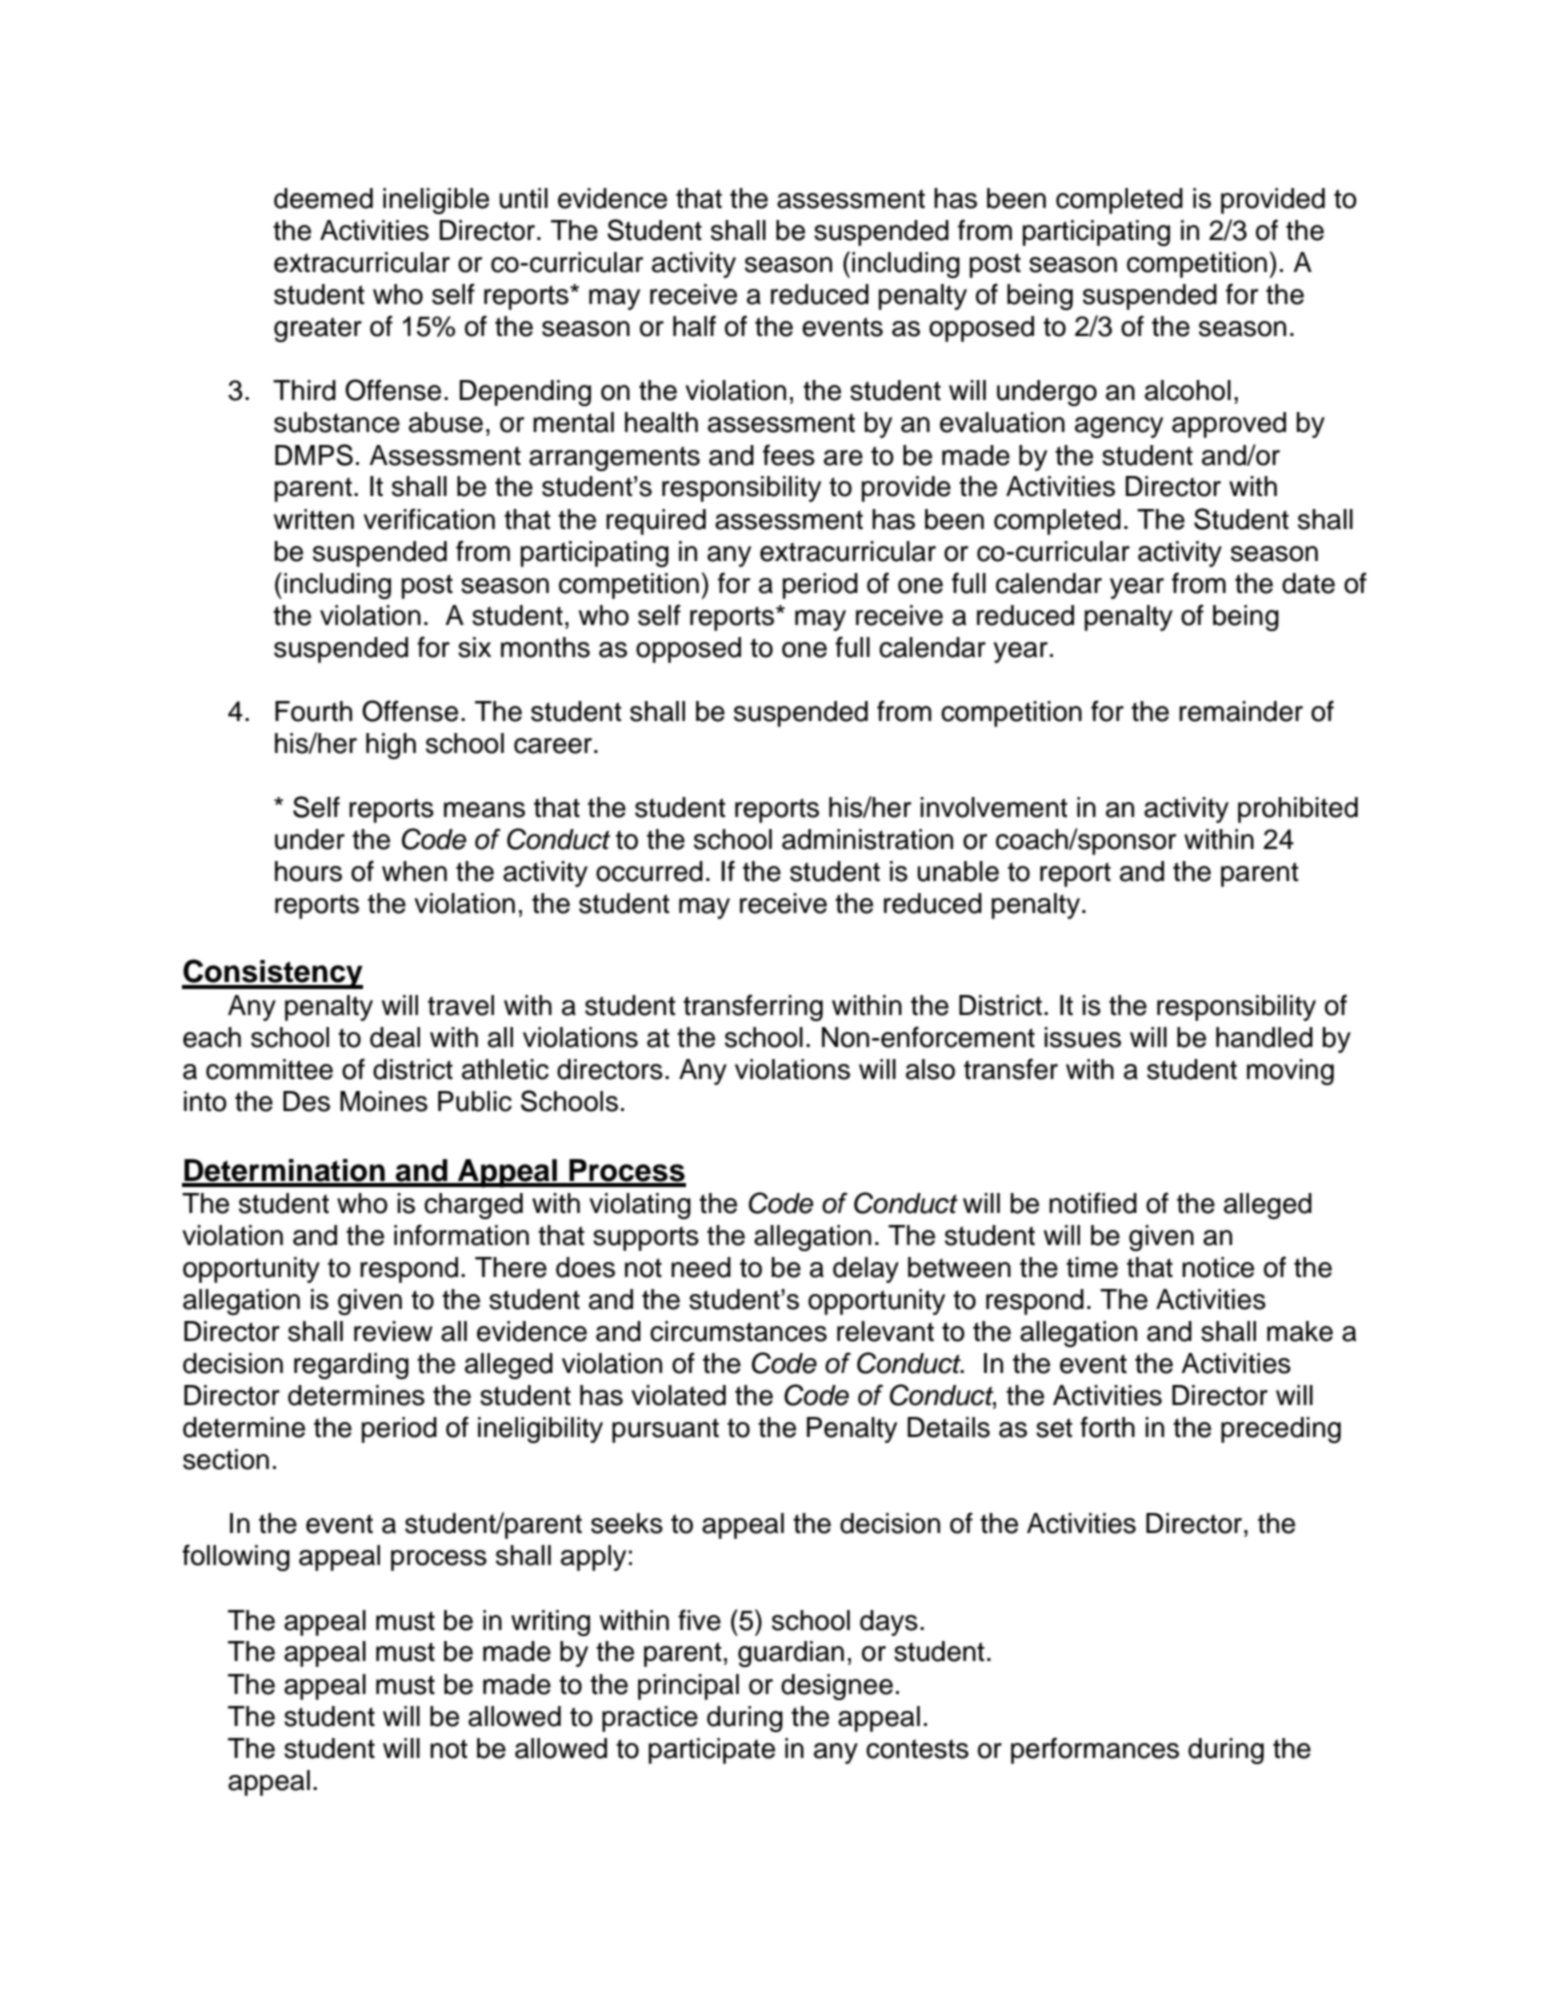  Describe the element at coordinates (323, 198) in the screenshot. I see `deemed` at that location.
